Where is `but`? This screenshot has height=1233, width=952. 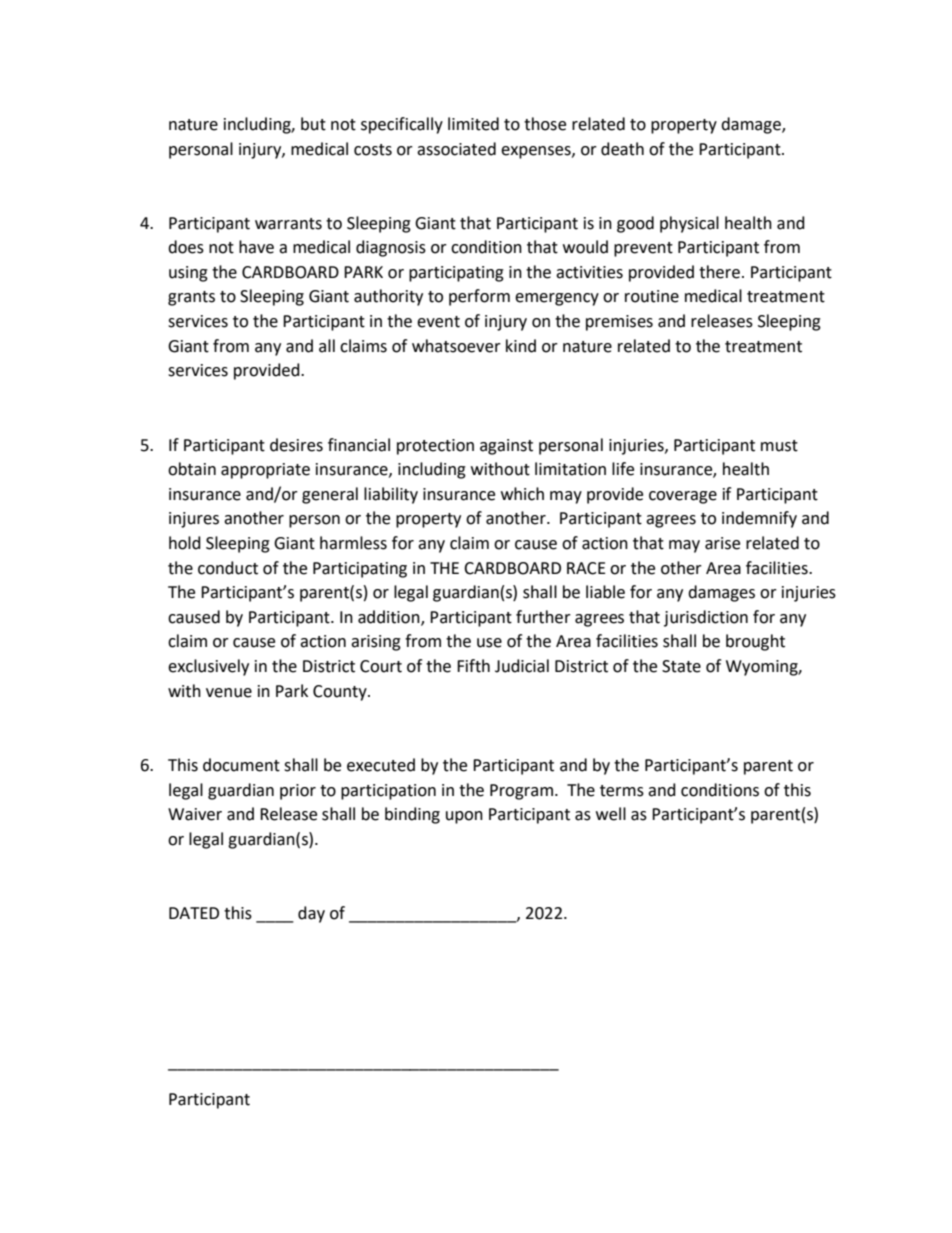
but is located at coordinates (313, 124).
